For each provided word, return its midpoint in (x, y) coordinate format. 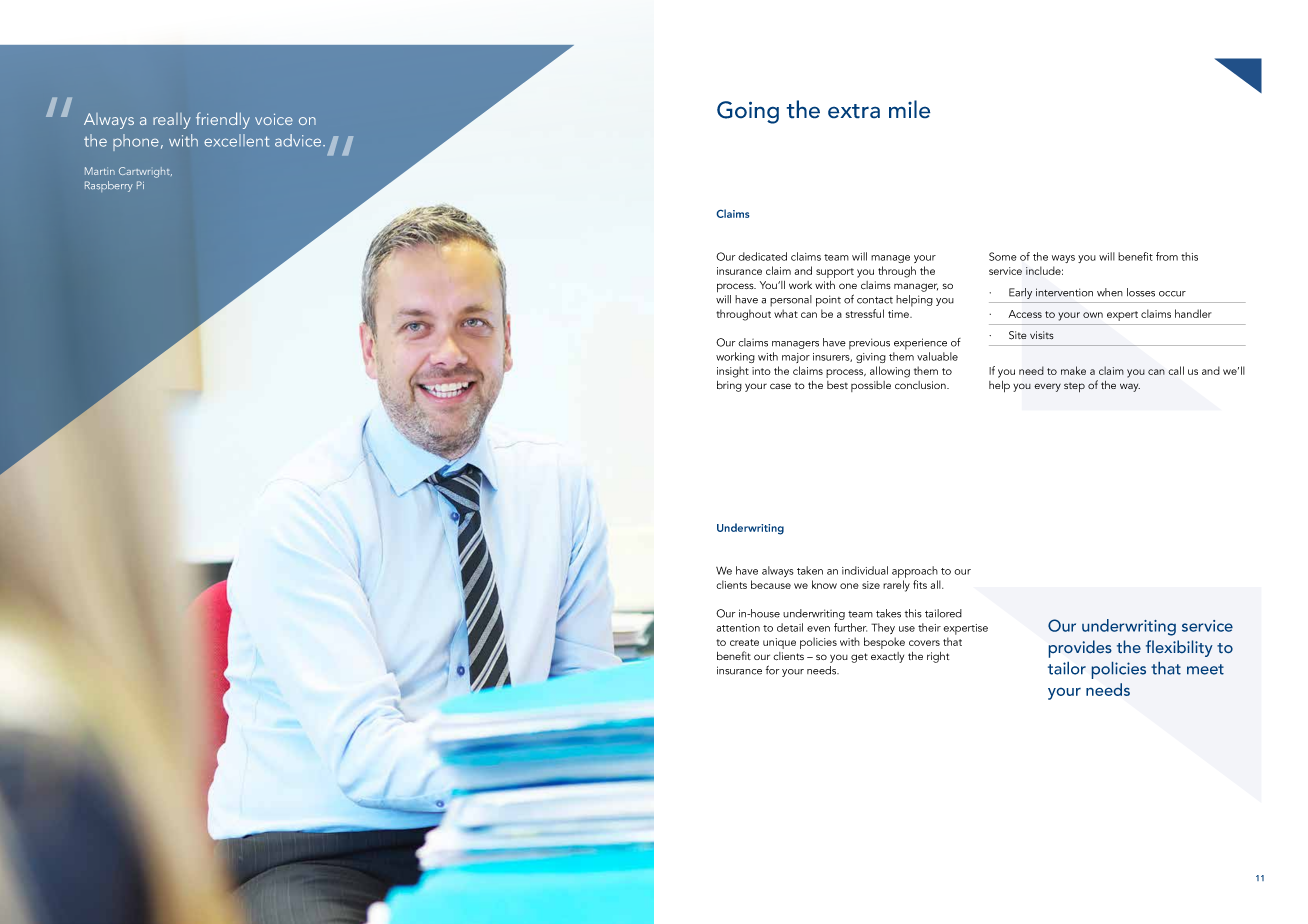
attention (738, 628)
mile (910, 109)
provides (1080, 649)
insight (733, 372)
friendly (223, 120)
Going (748, 112)
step (1074, 387)
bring (729, 386)
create (744, 642)
